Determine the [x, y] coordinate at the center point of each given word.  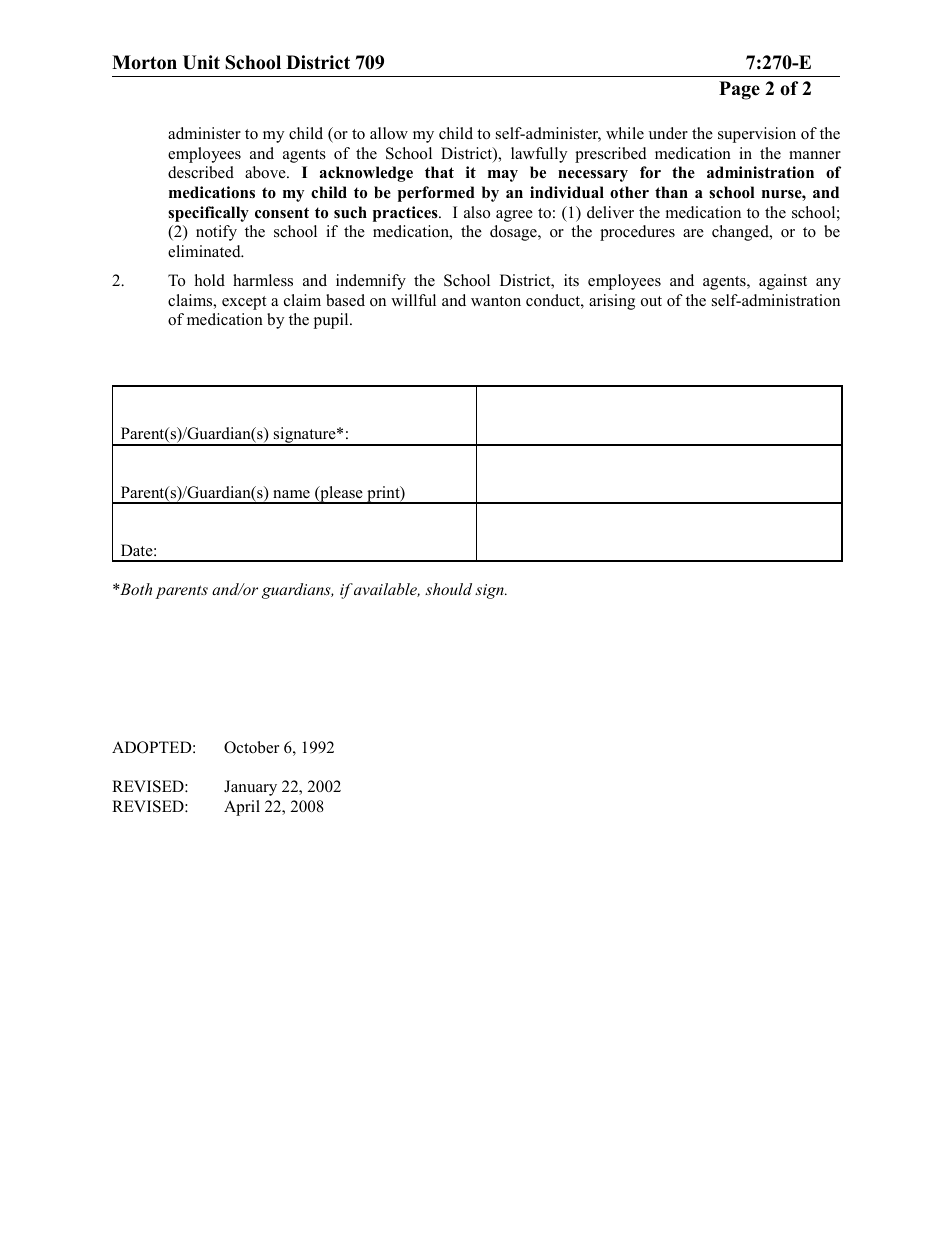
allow [389, 133]
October [251, 747]
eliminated [205, 251]
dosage [514, 233]
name [291, 494]
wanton [496, 301]
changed [741, 233]
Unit [201, 62]
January [250, 788]
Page [739, 90]
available [387, 590]
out [651, 301]
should [448, 589]
